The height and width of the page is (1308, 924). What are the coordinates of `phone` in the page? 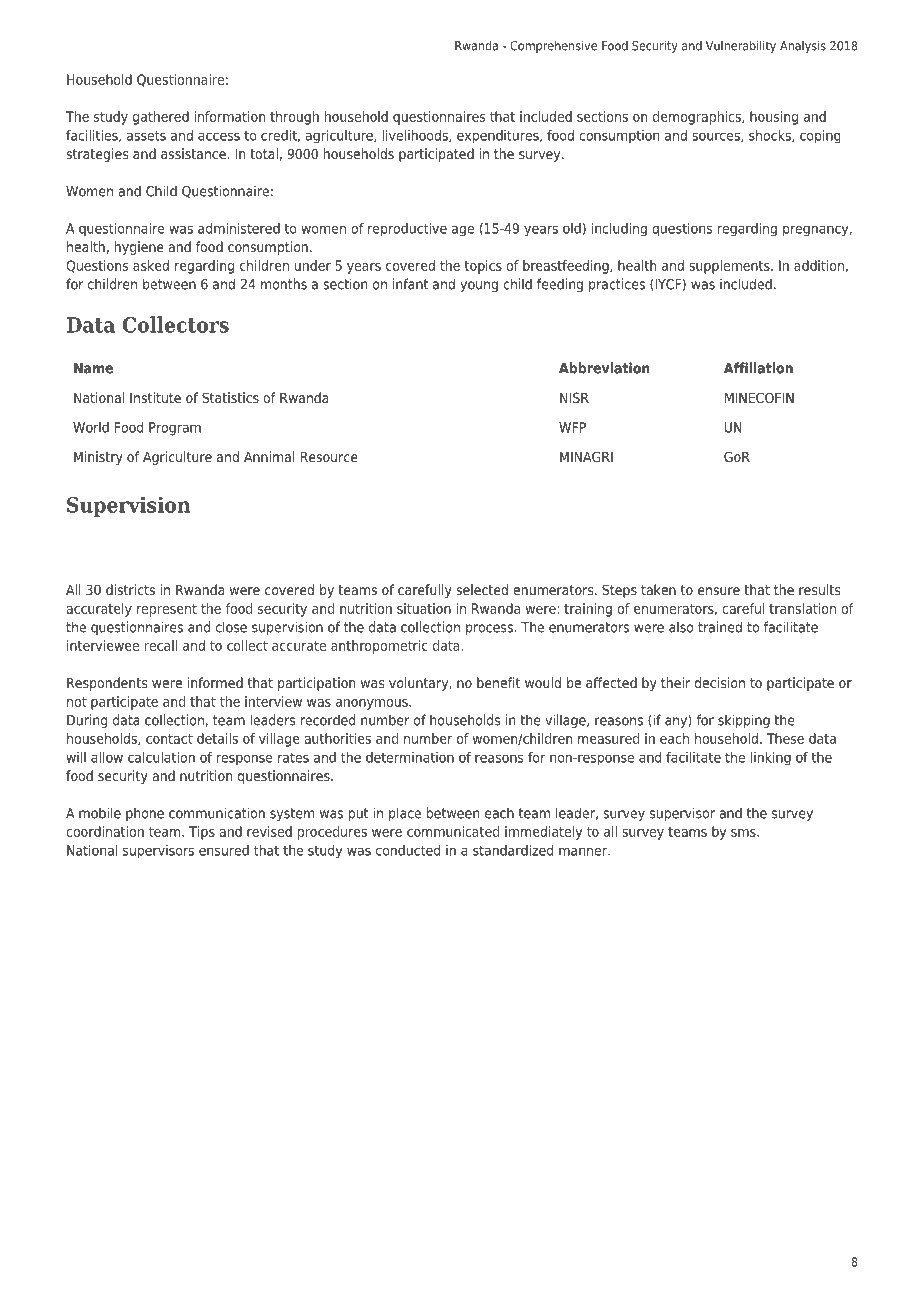 It's located at (145, 814).
